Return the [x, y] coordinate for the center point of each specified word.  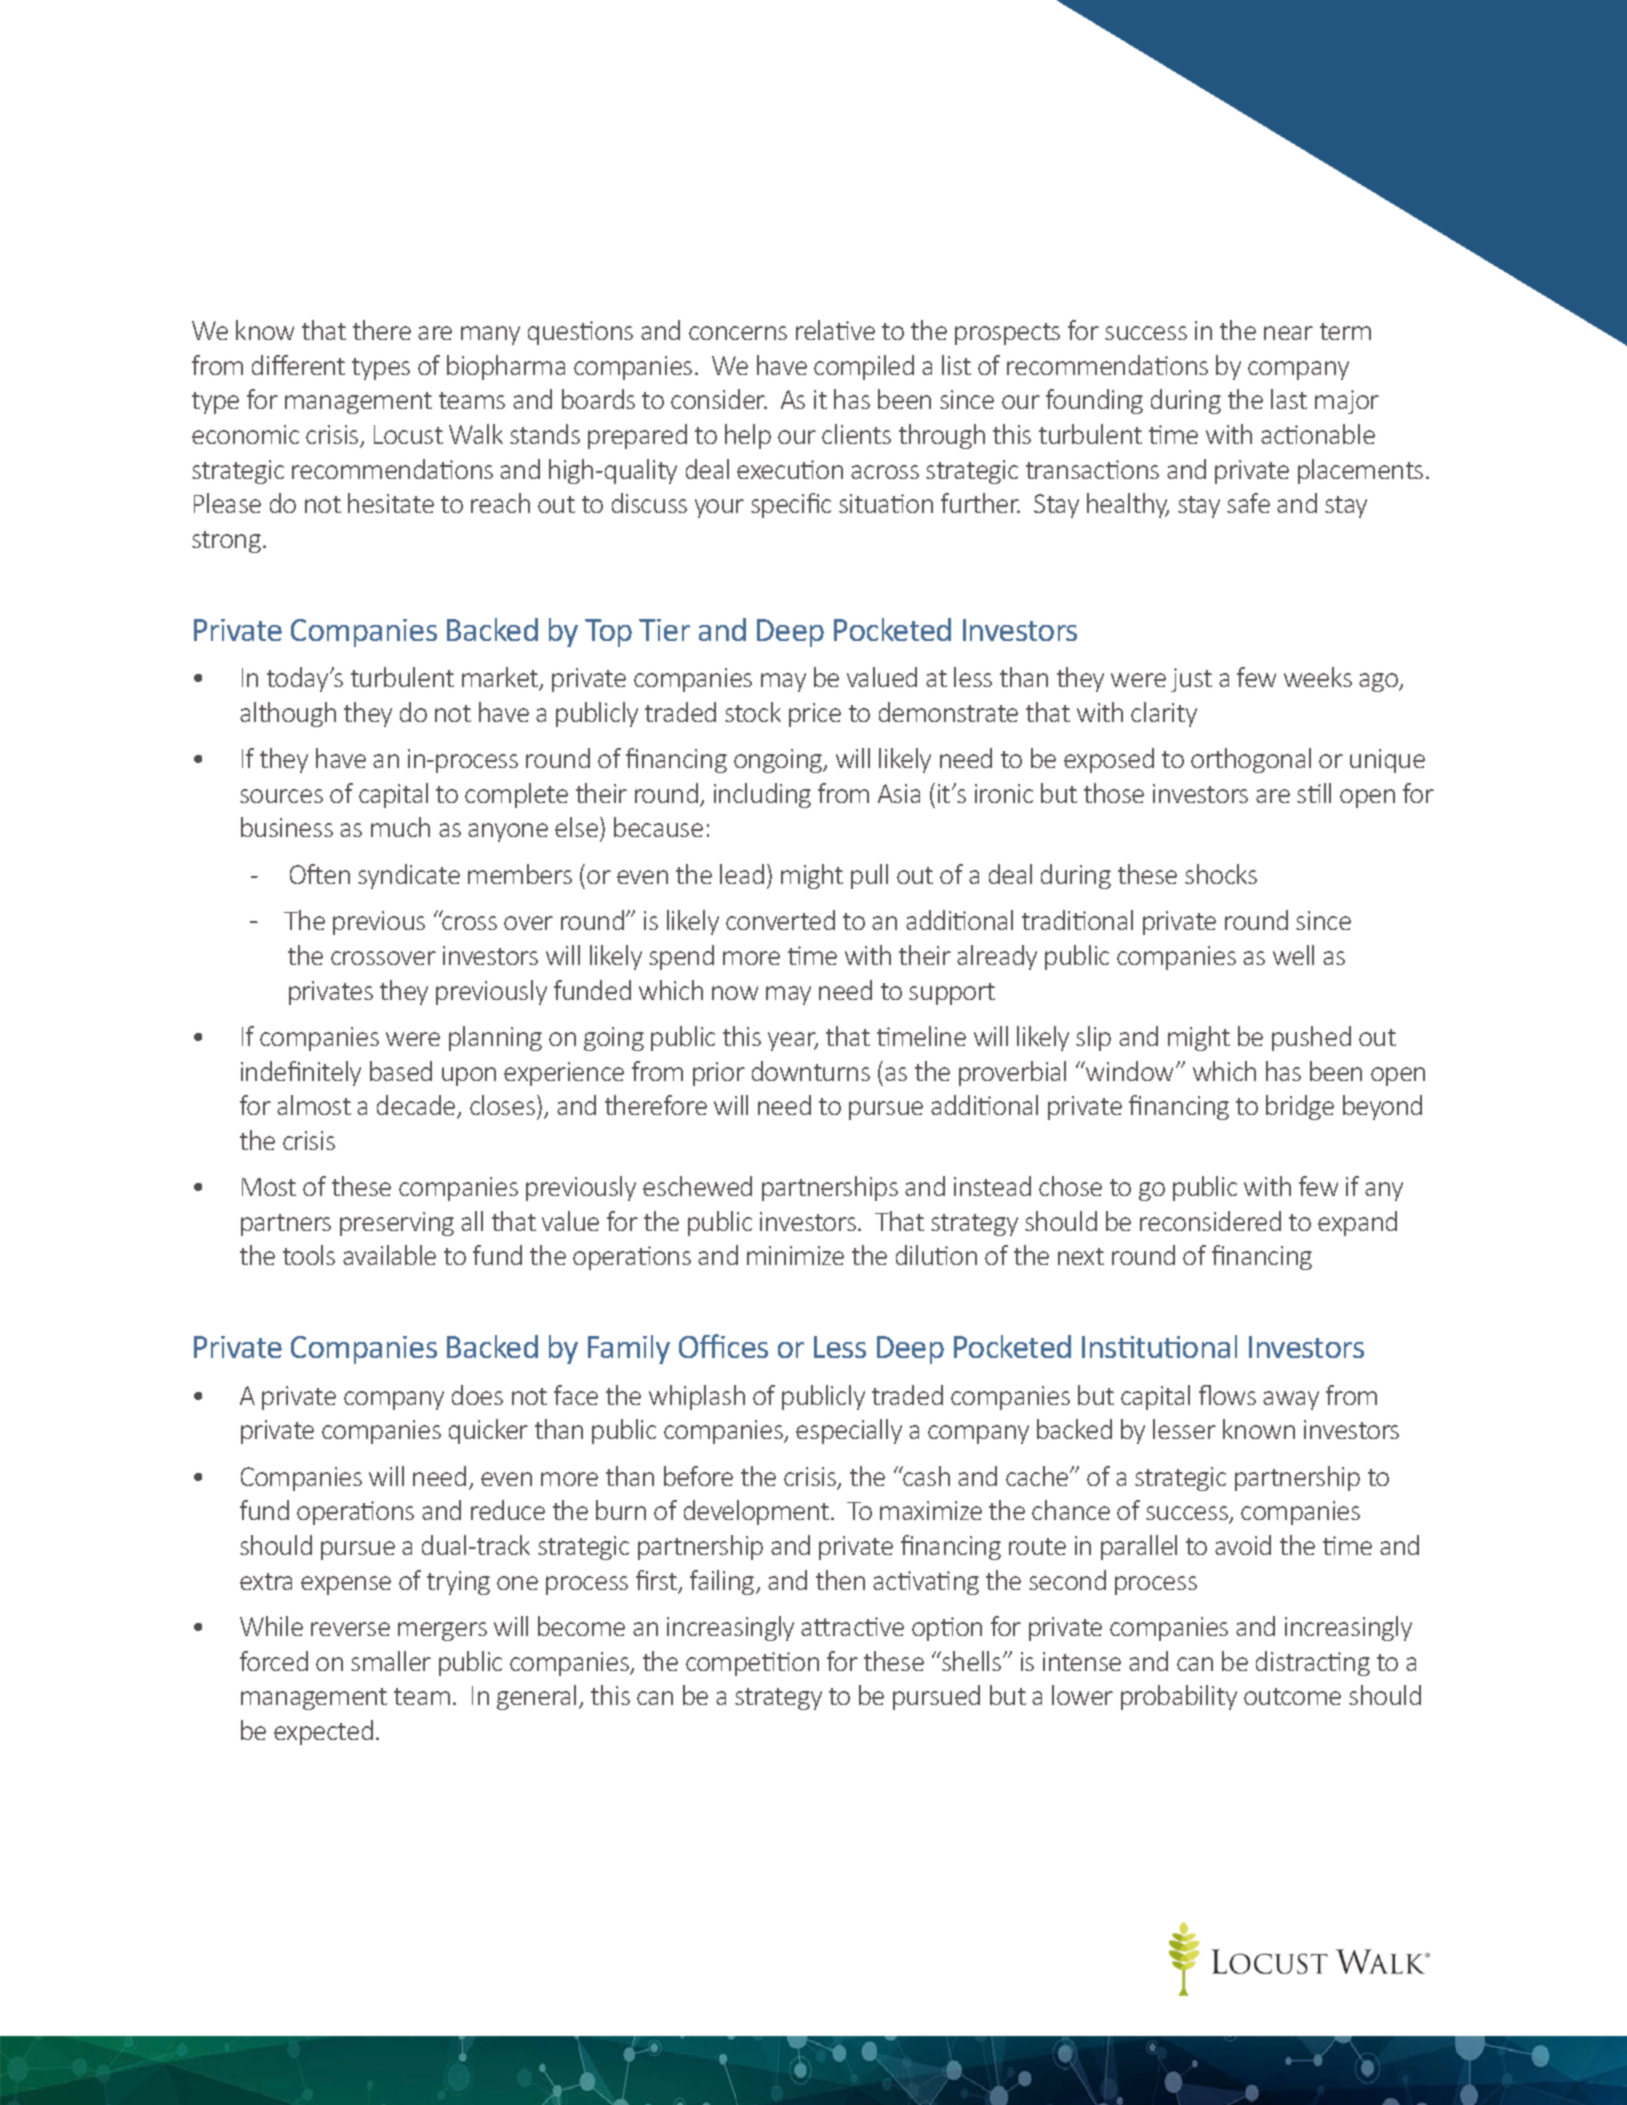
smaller [391, 1661]
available [389, 1255]
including [762, 795]
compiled [864, 367]
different [298, 365]
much [400, 827]
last [1289, 399]
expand [1357, 1223]
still [1314, 793]
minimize [795, 1255]
